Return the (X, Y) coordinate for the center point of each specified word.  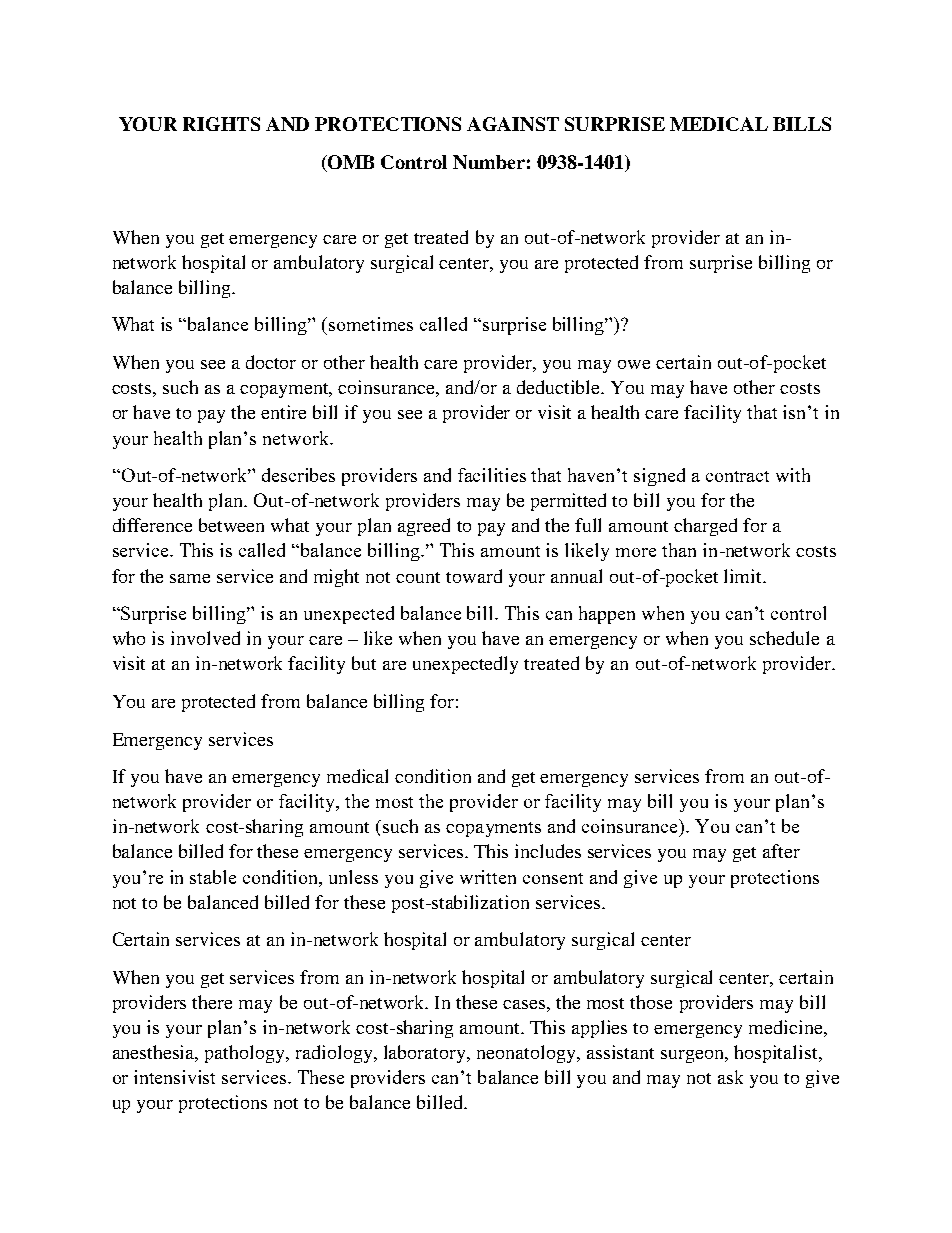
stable (213, 877)
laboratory (426, 1054)
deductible (560, 387)
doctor (271, 362)
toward (474, 576)
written (488, 877)
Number (489, 162)
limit (744, 576)
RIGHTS (221, 124)
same (190, 578)
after (781, 851)
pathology (246, 1054)
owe (634, 364)
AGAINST (513, 124)
